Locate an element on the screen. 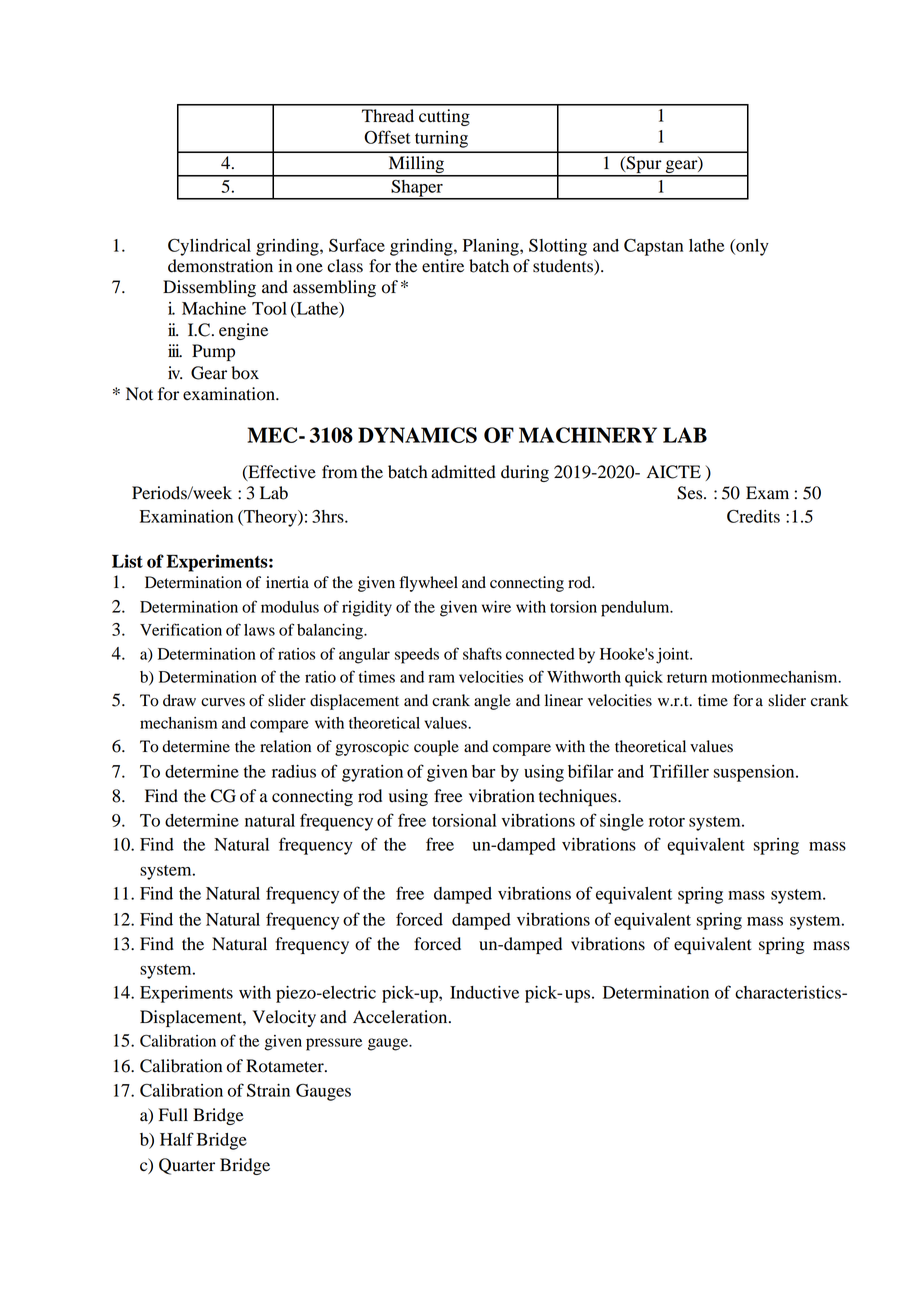 The width and height of the screenshot is (924, 1308). Half is located at coordinates (177, 1139).
